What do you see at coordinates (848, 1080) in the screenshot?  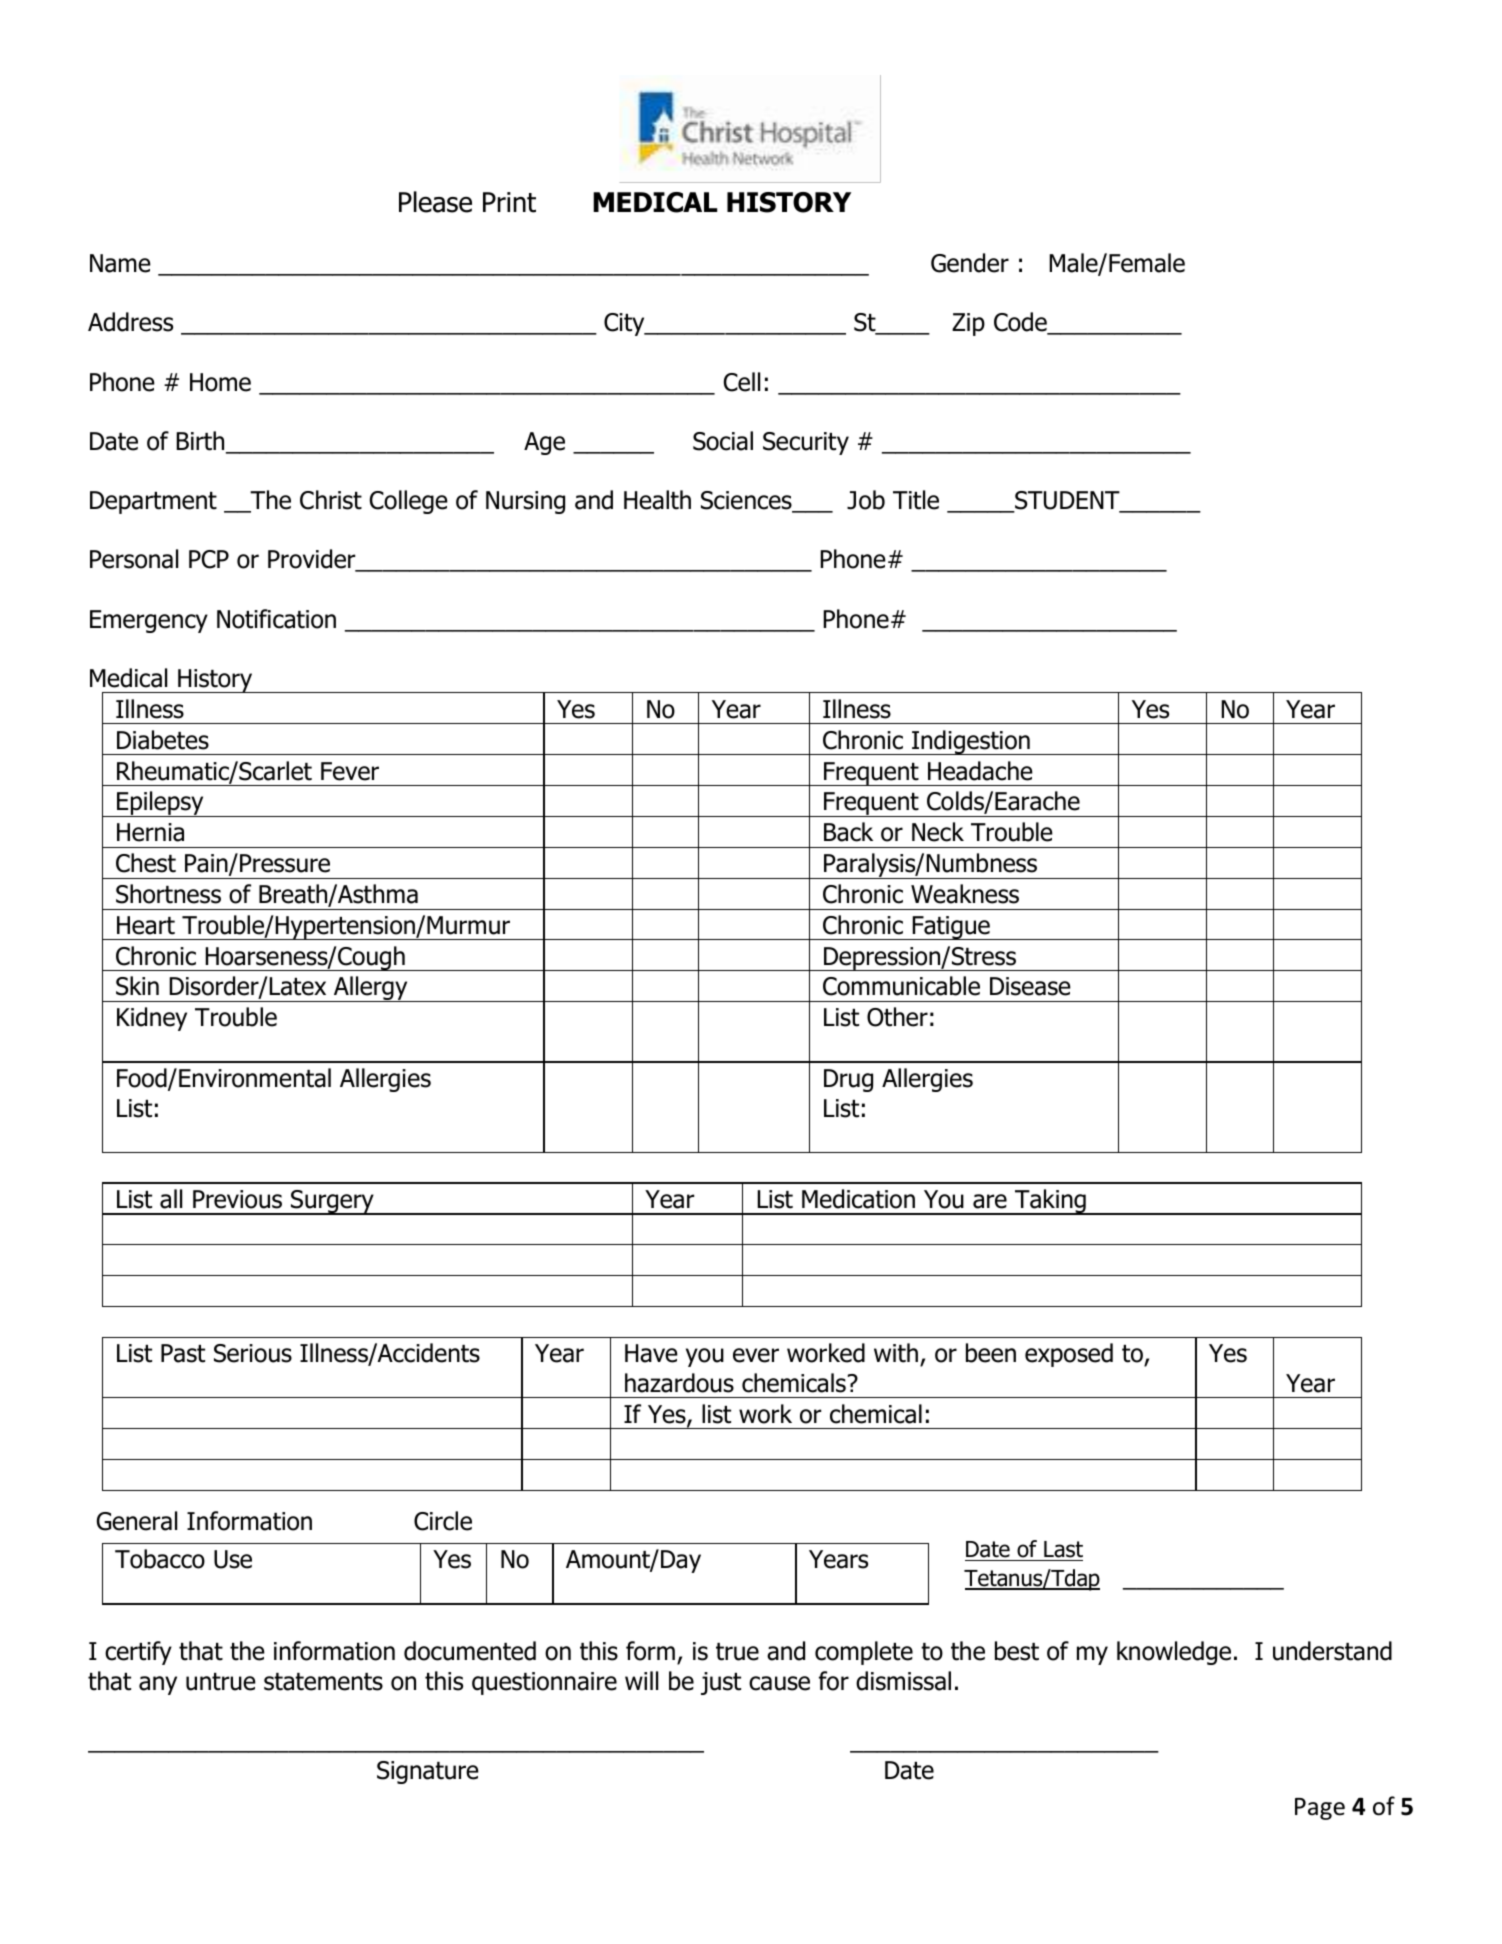 I see `Drug` at bounding box center [848, 1080].
